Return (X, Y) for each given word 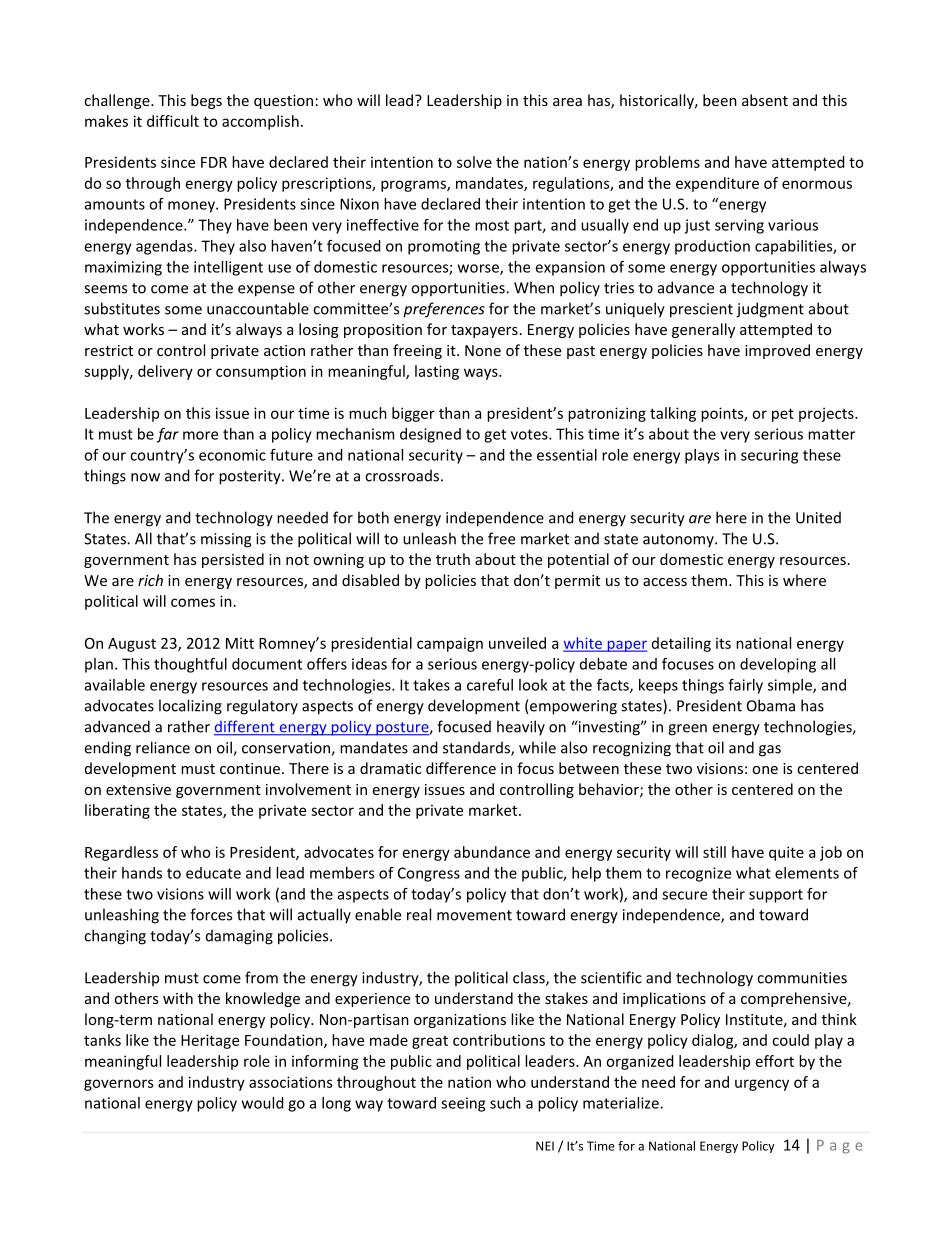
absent (765, 100)
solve (474, 162)
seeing (463, 1104)
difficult (173, 121)
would (263, 1103)
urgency (762, 1085)
